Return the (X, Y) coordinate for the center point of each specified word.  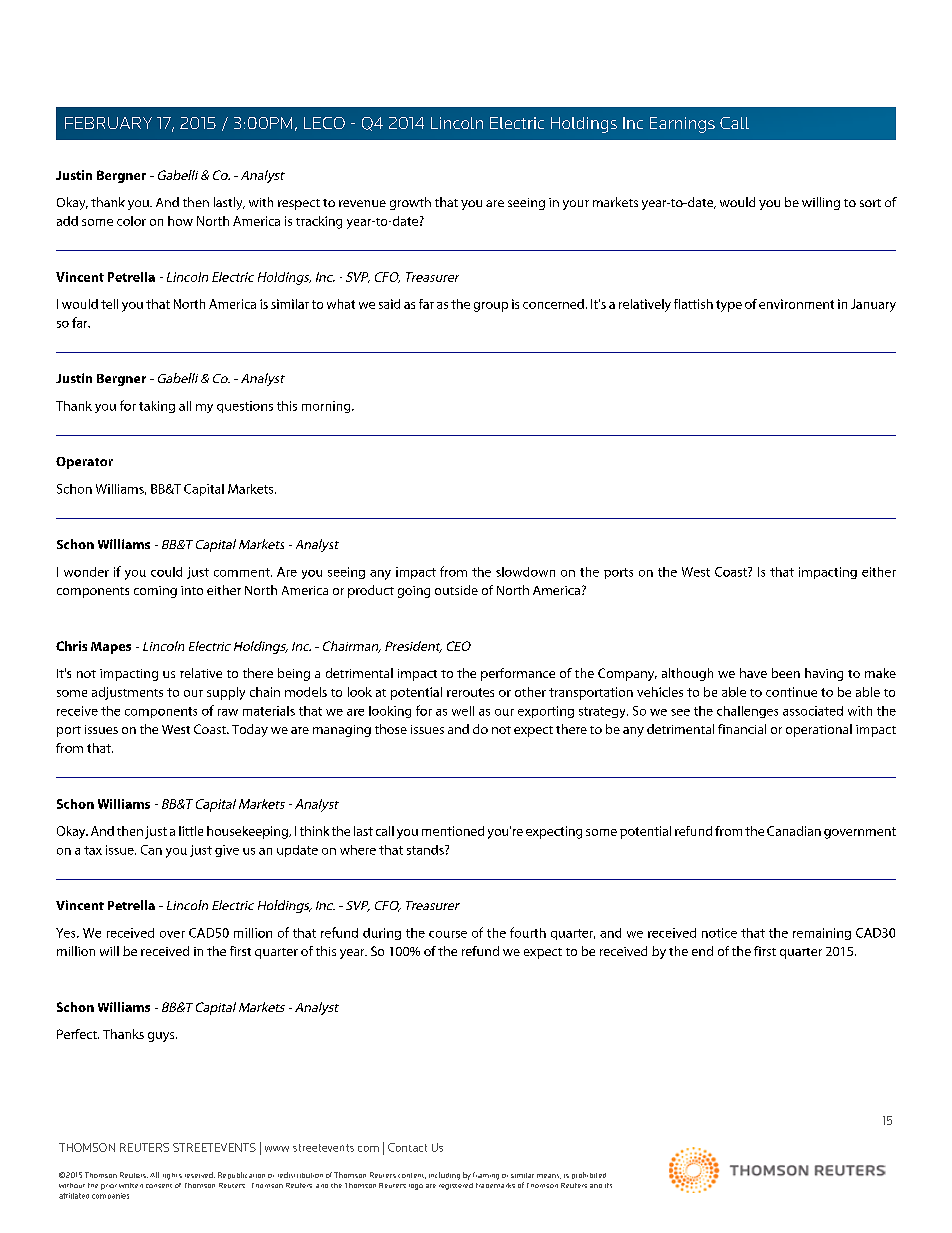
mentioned (453, 831)
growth (410, 203)
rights (172, 1176)
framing (486, 1176)
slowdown (525, 572)
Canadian (794, 831)
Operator (84, 463)
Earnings (682, 125)
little (191, 831)
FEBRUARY (108, 123)
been (786, 673)
